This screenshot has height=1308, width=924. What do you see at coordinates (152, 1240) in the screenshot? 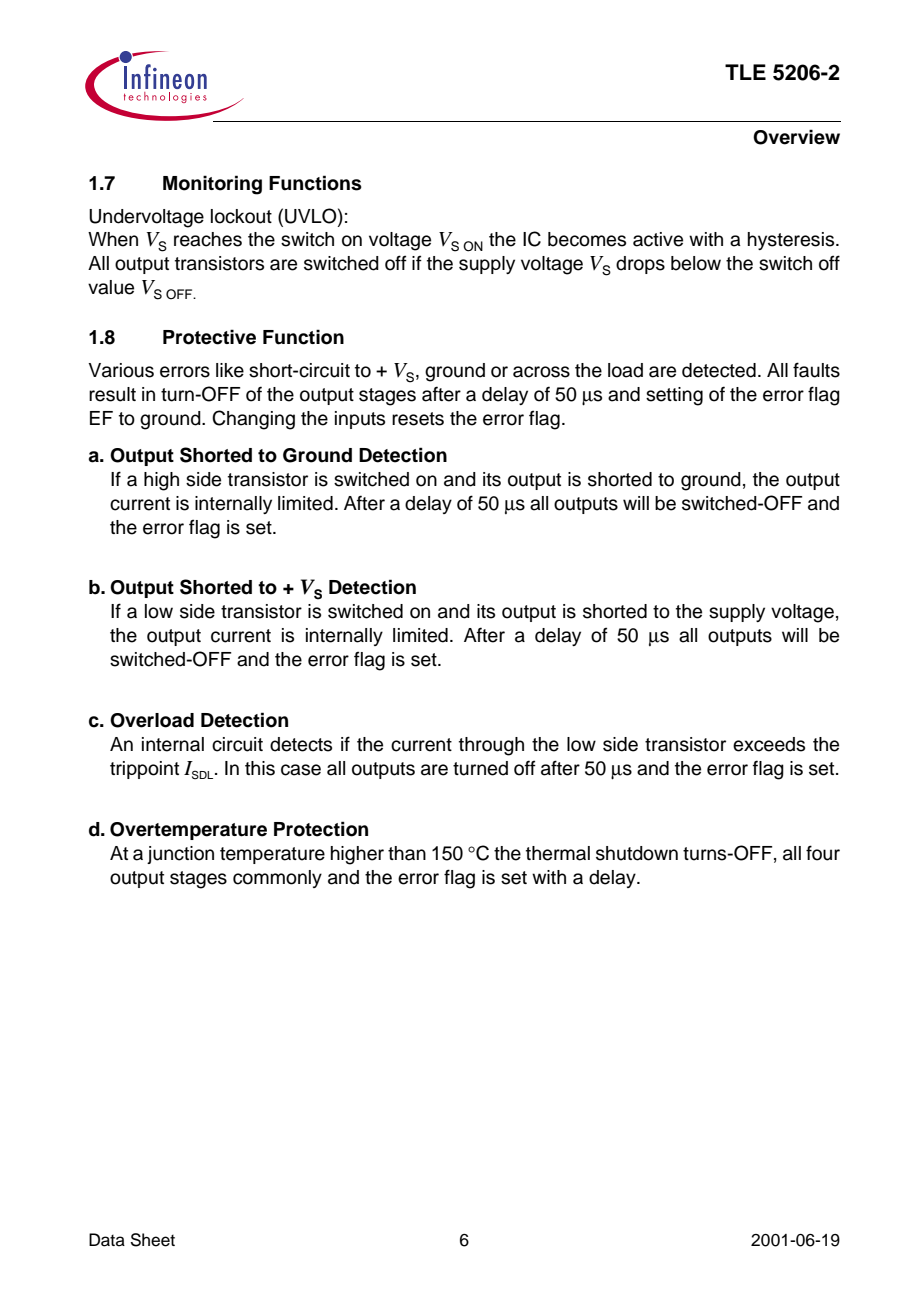
I see `Sheet` at bounding box center [152, 1240].
